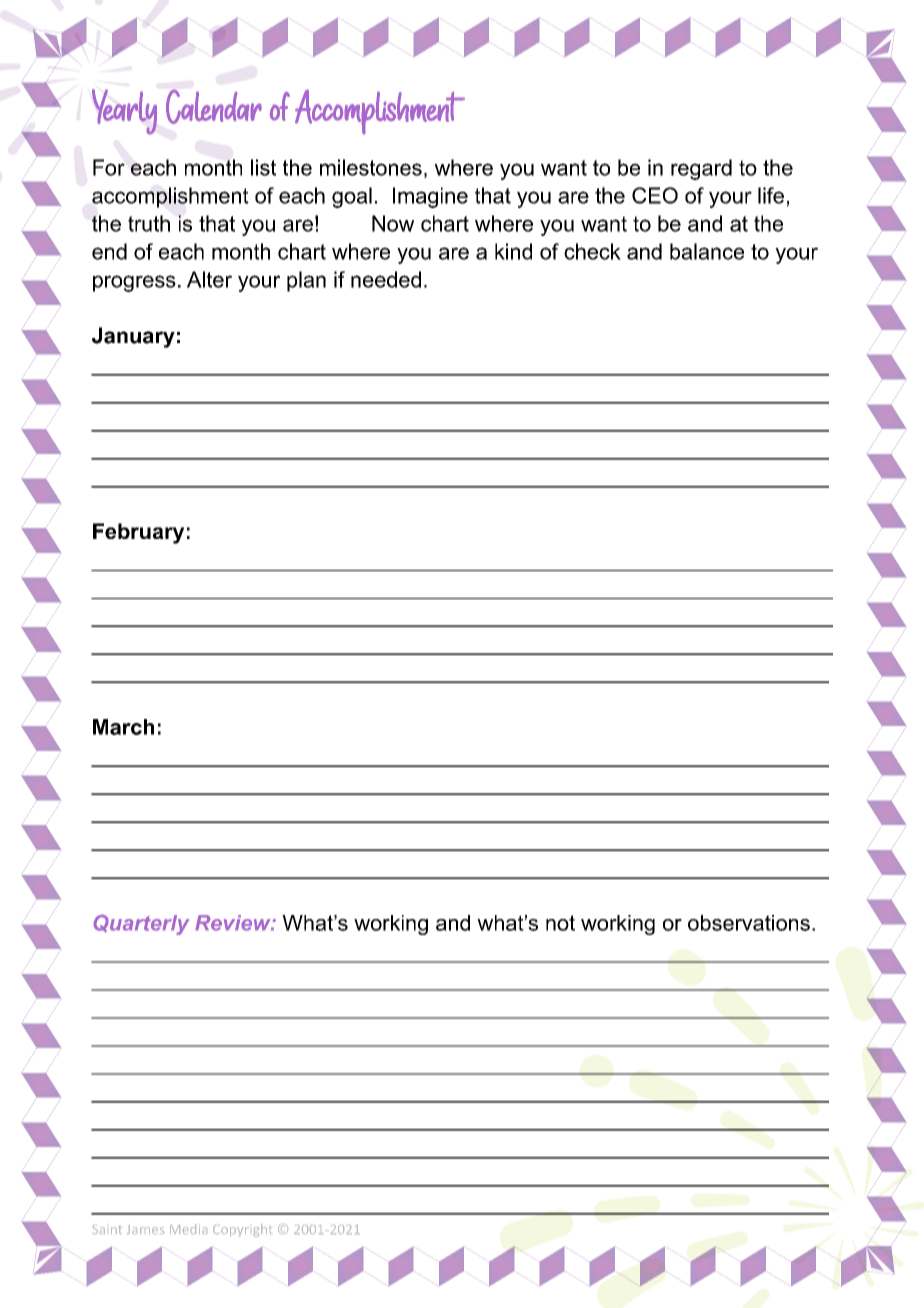  I want to click on regard, so click(701, 169).
